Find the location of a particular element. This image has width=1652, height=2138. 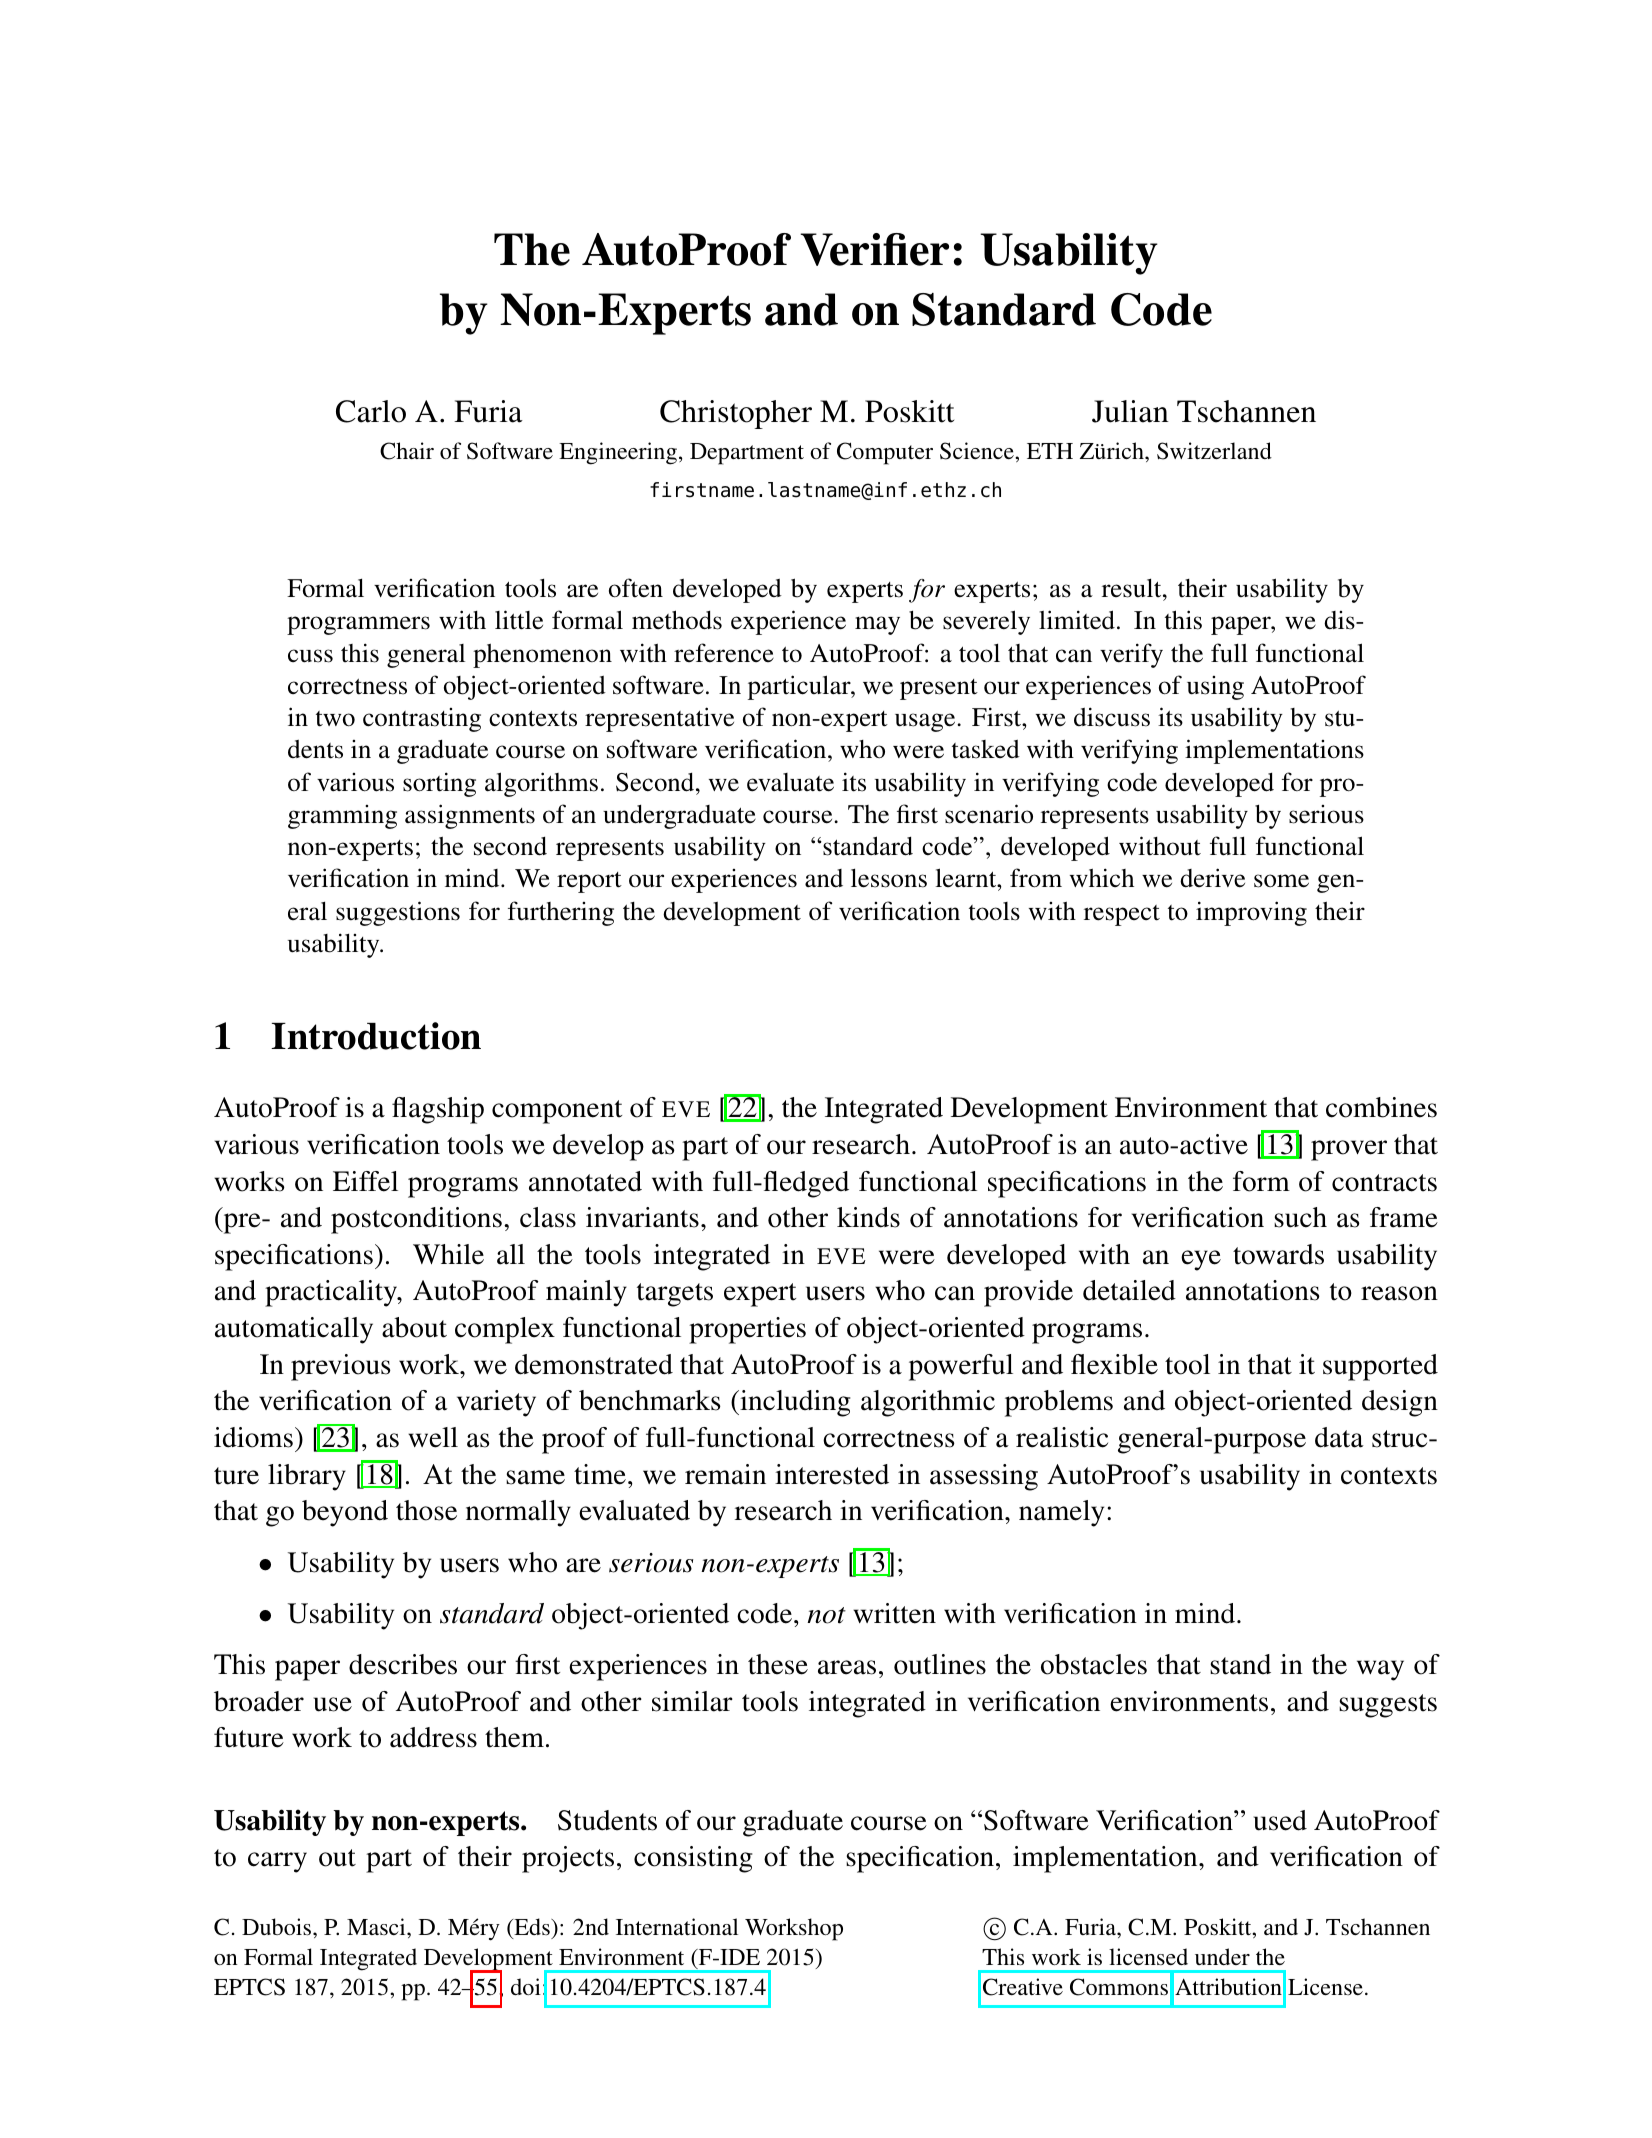

Carlo is located at coordinates (371, 411).
